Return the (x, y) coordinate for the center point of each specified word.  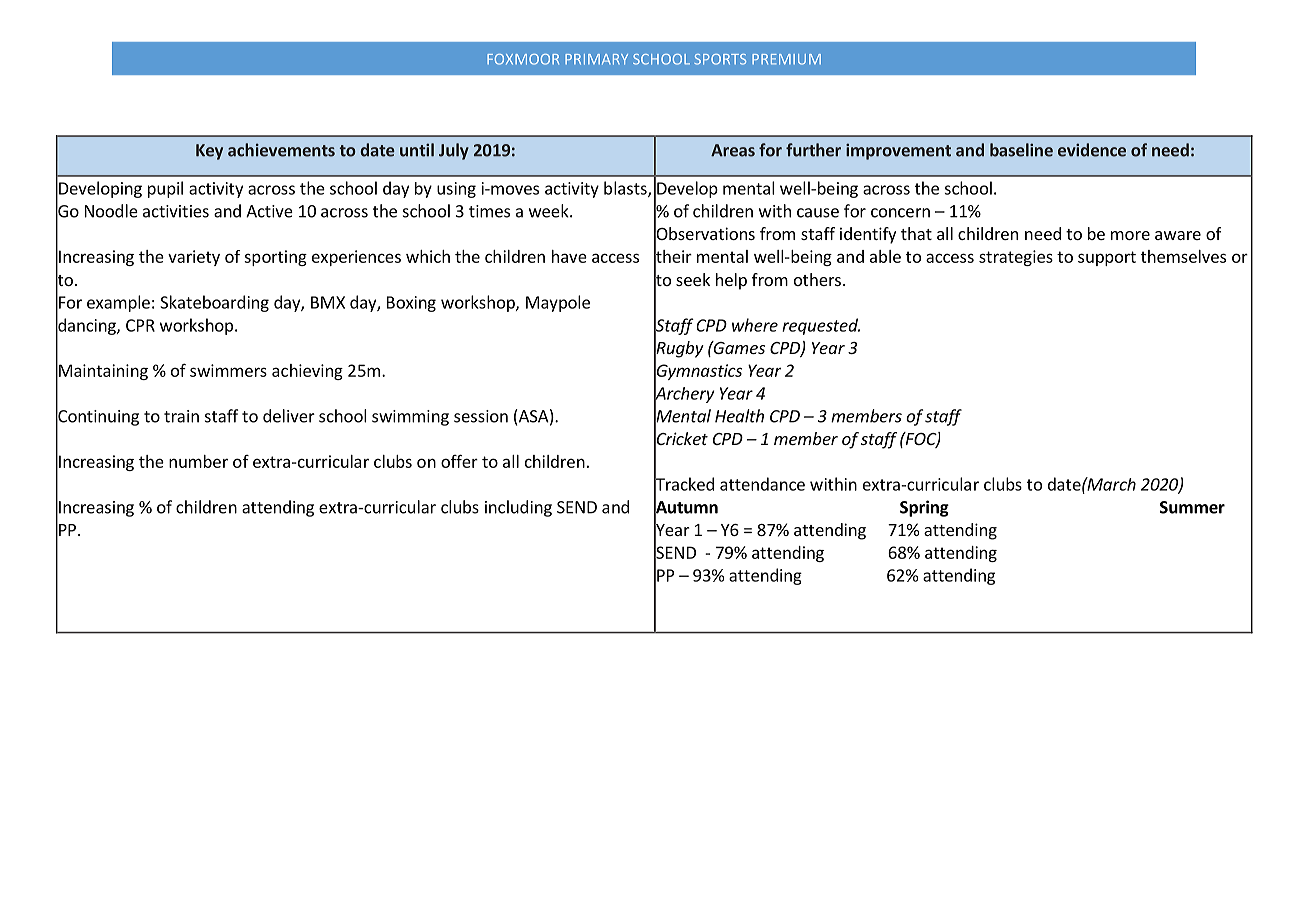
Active (269, 211)
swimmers (228, 370)
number (198, 461)
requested (821, 326)
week (550, 211)
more (1130, 235)
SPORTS (720, 59)
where (755, 325)
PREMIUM (786, 59)
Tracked (684, 484)
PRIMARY (596, 59)
